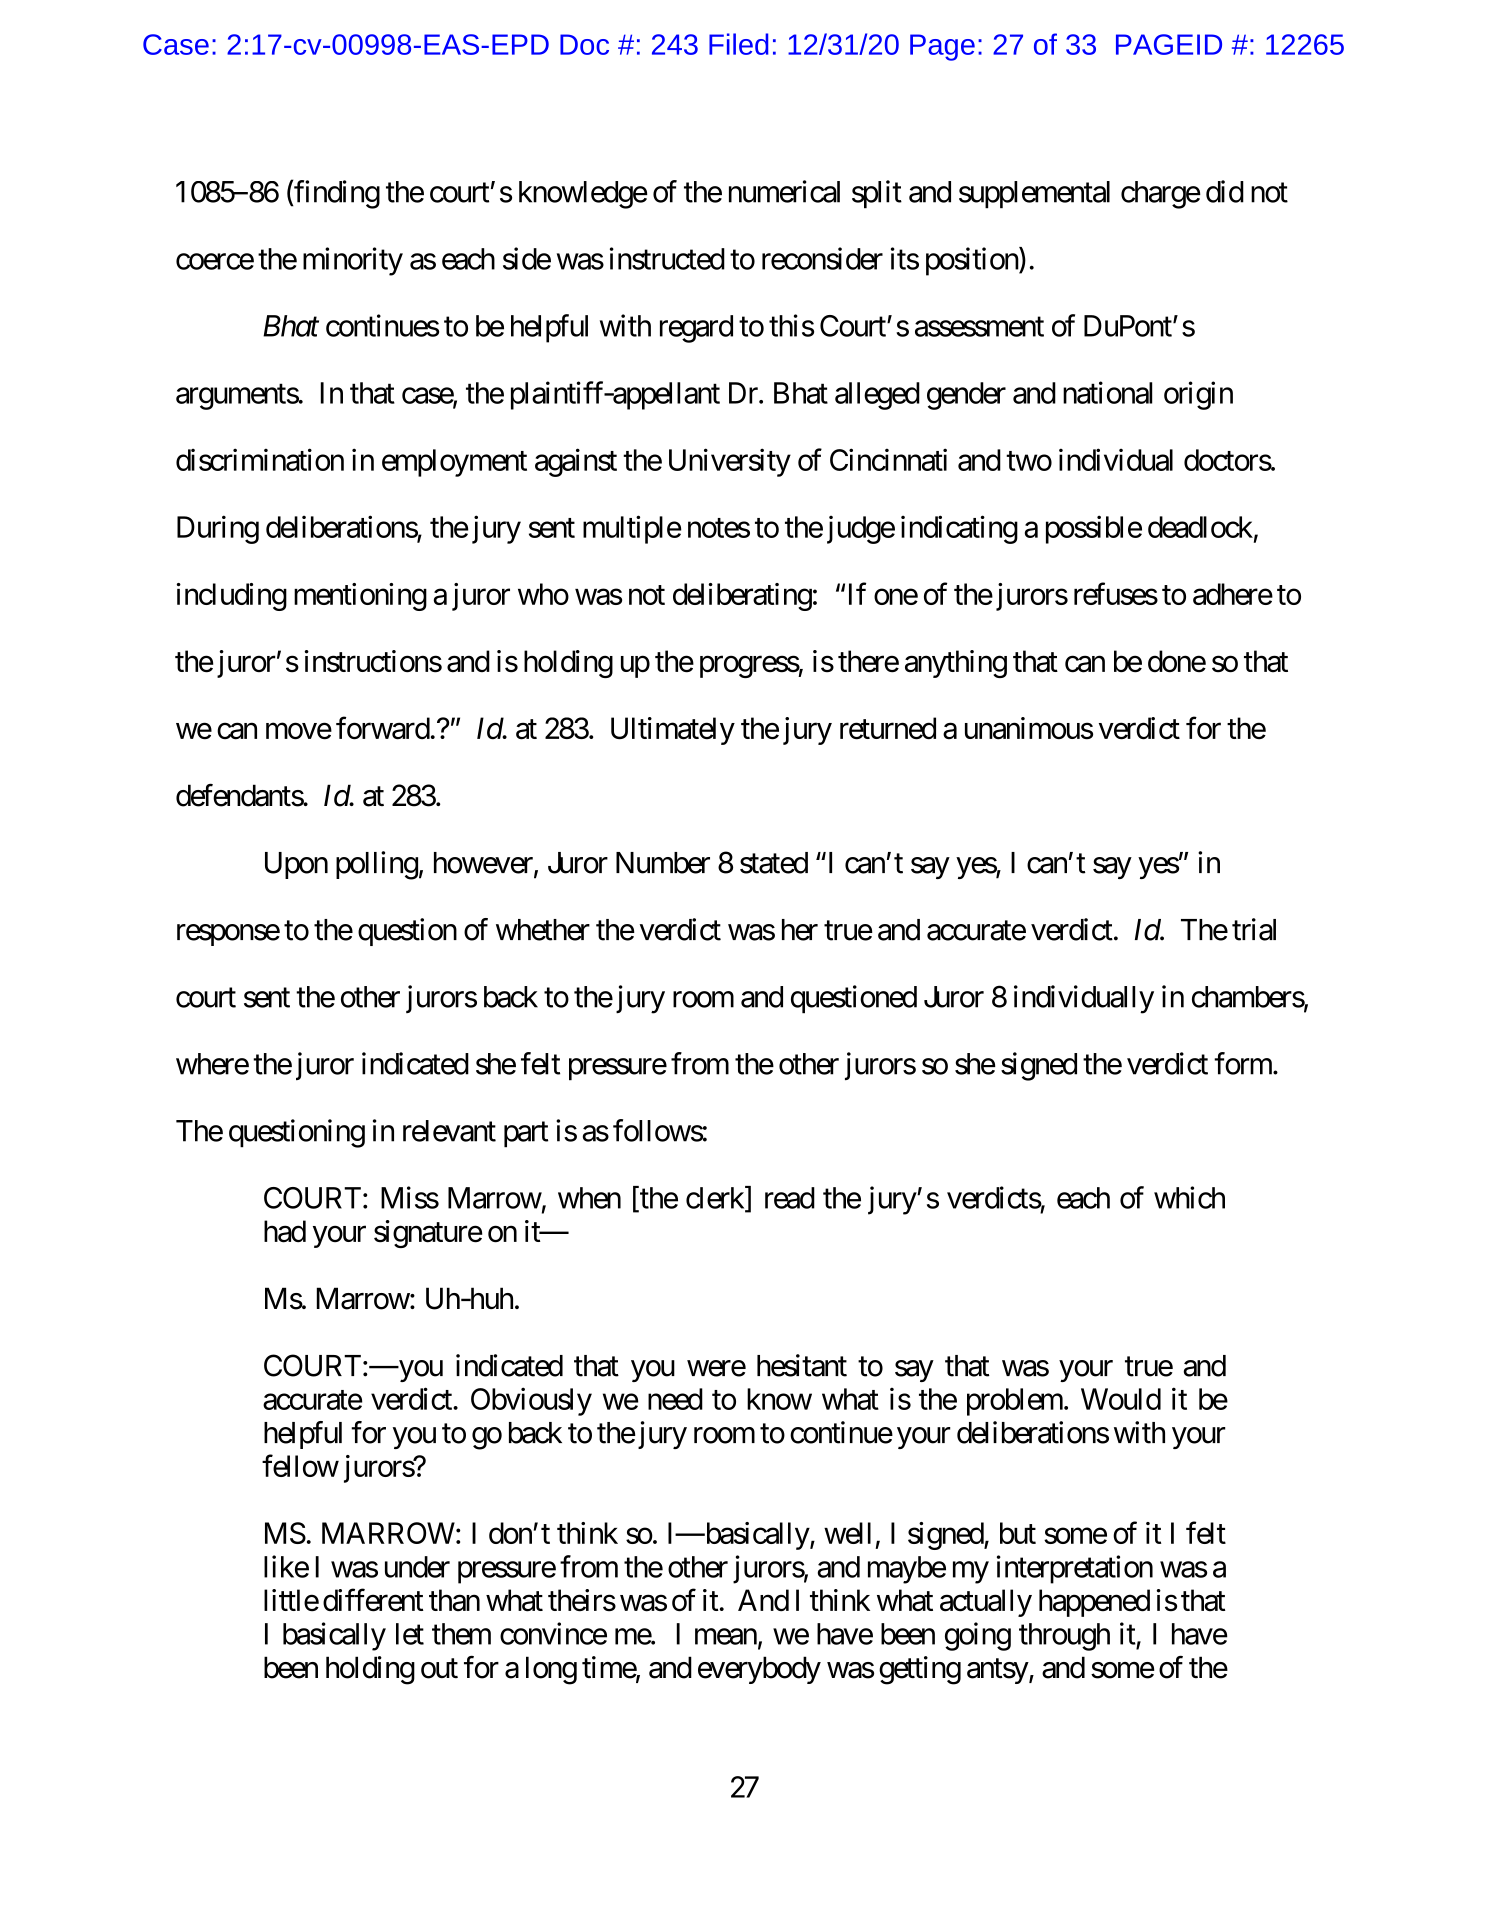 This document has height=1925, width=1487. What do you see at coordinates (716, 1198) in the document?
I see `clerk` at bounding box center [716, 1198].
